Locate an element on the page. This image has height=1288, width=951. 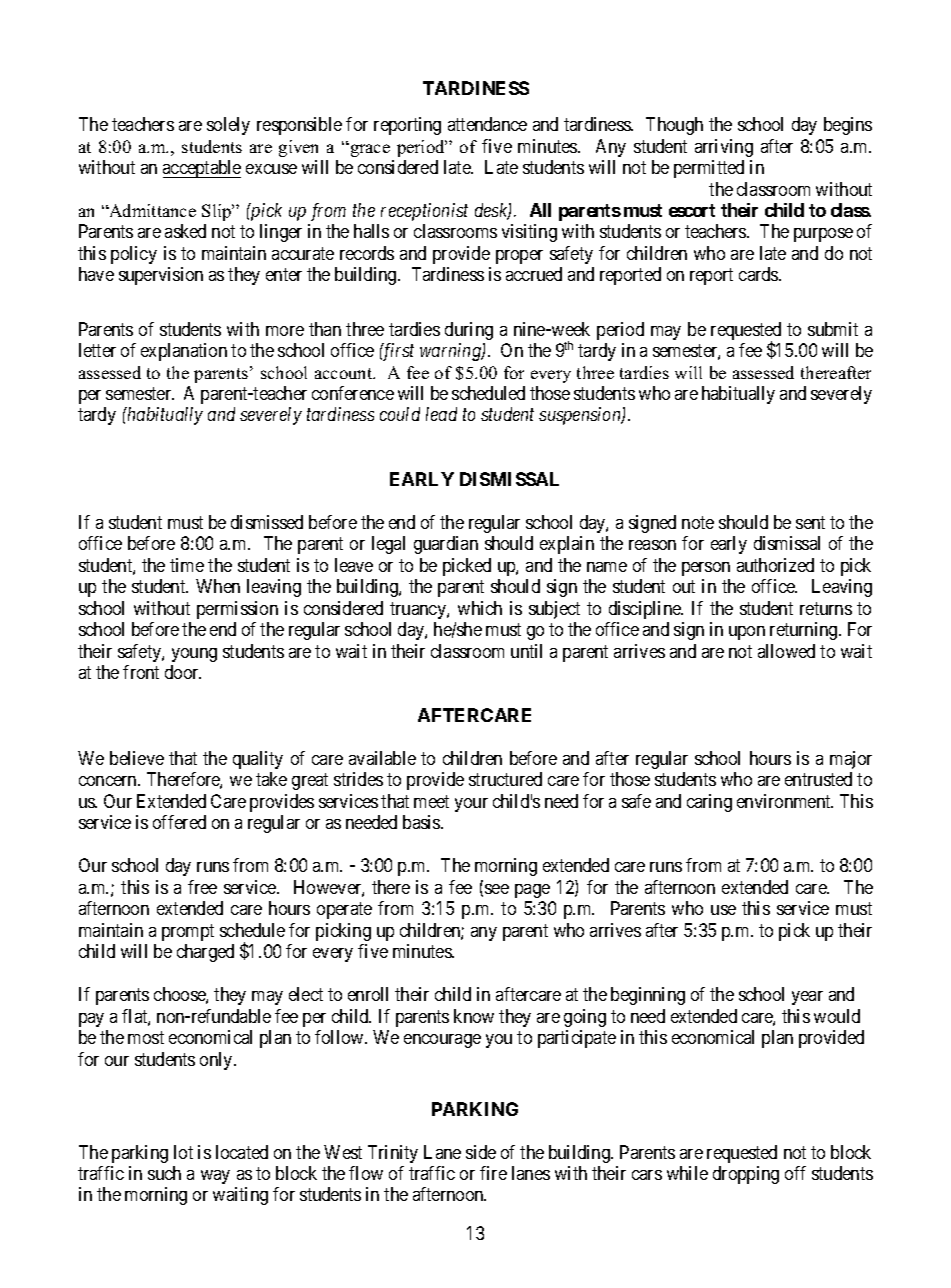
young is located at coordinates (194, 655).
